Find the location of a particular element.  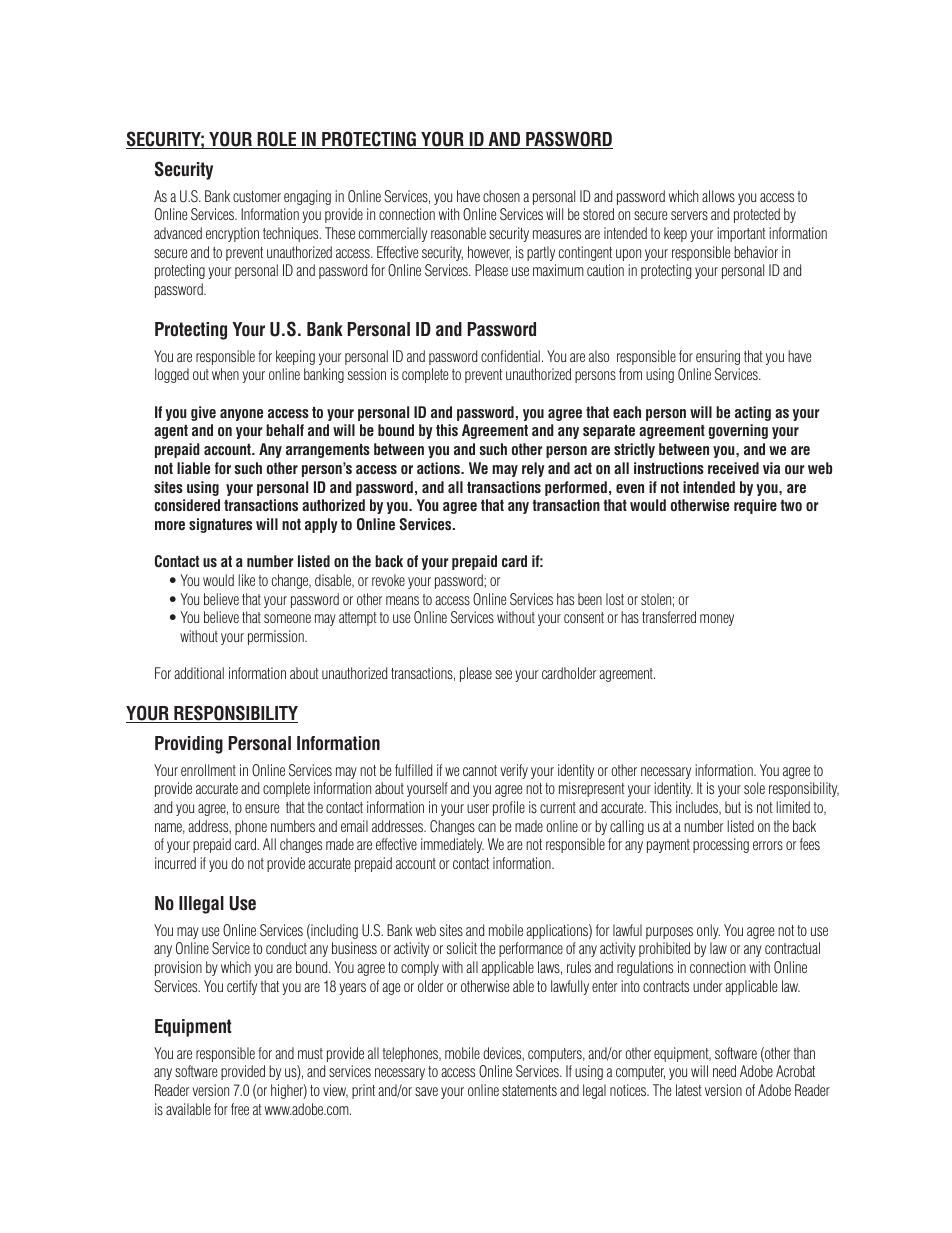

ensure is located at coordinates (262, 808).
